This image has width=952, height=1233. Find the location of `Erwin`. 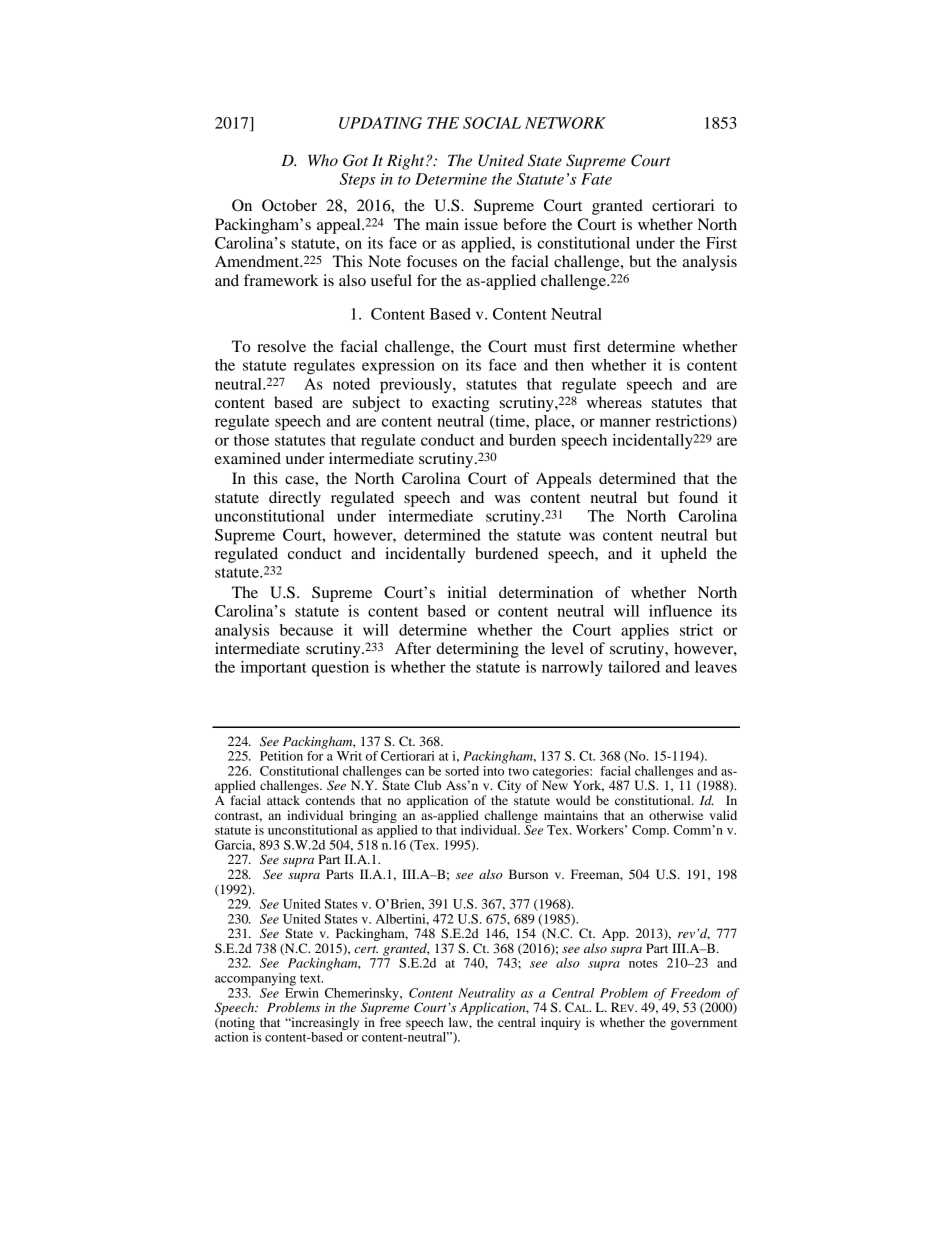

Erwin is located at coordinates (302, 991).
